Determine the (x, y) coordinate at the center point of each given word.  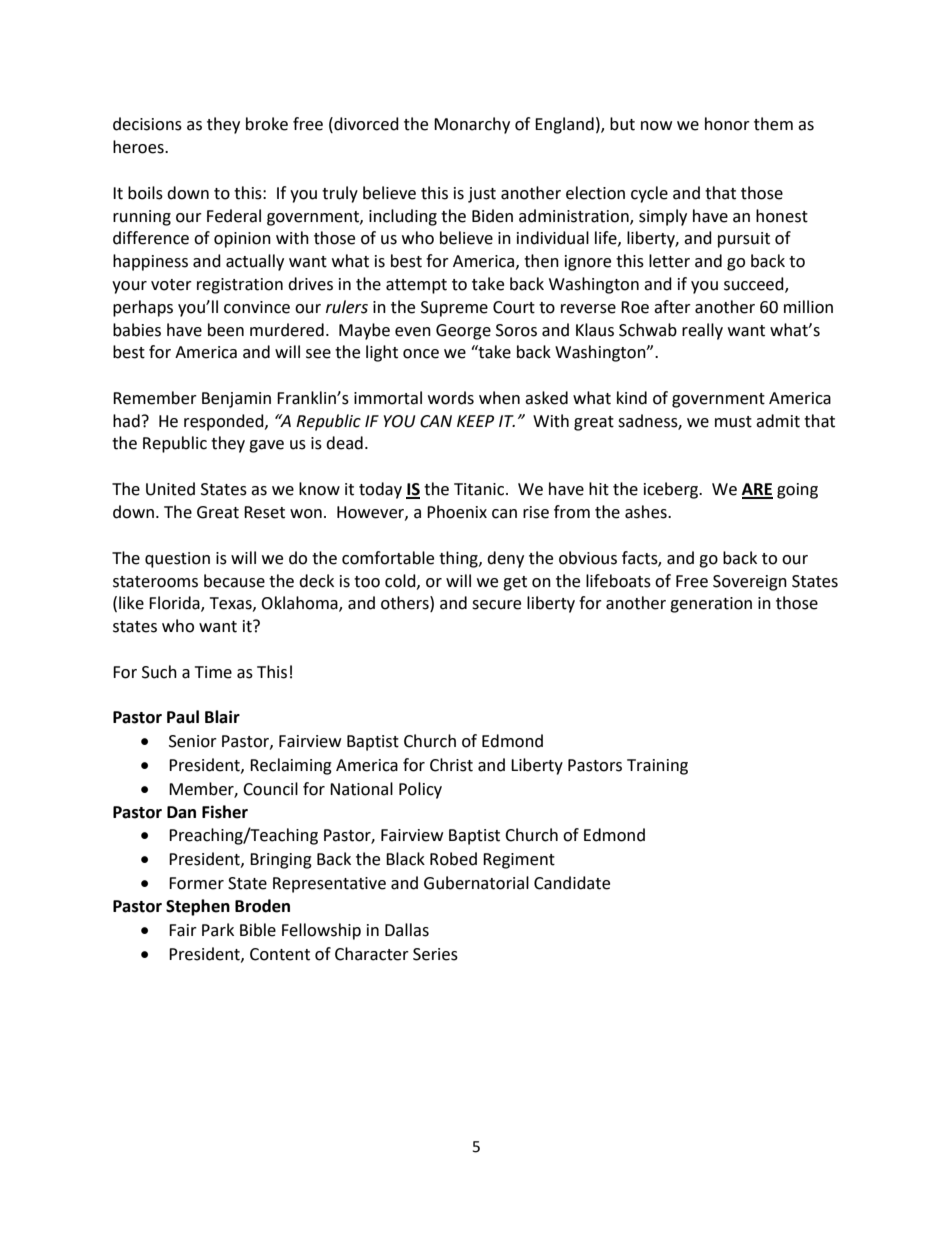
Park (218, 930)
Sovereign (750, 583)
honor (727, 124)
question (177, 560)
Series (435, 954)
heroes (139, 147)
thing (459, 559)
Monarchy (472, 125)
